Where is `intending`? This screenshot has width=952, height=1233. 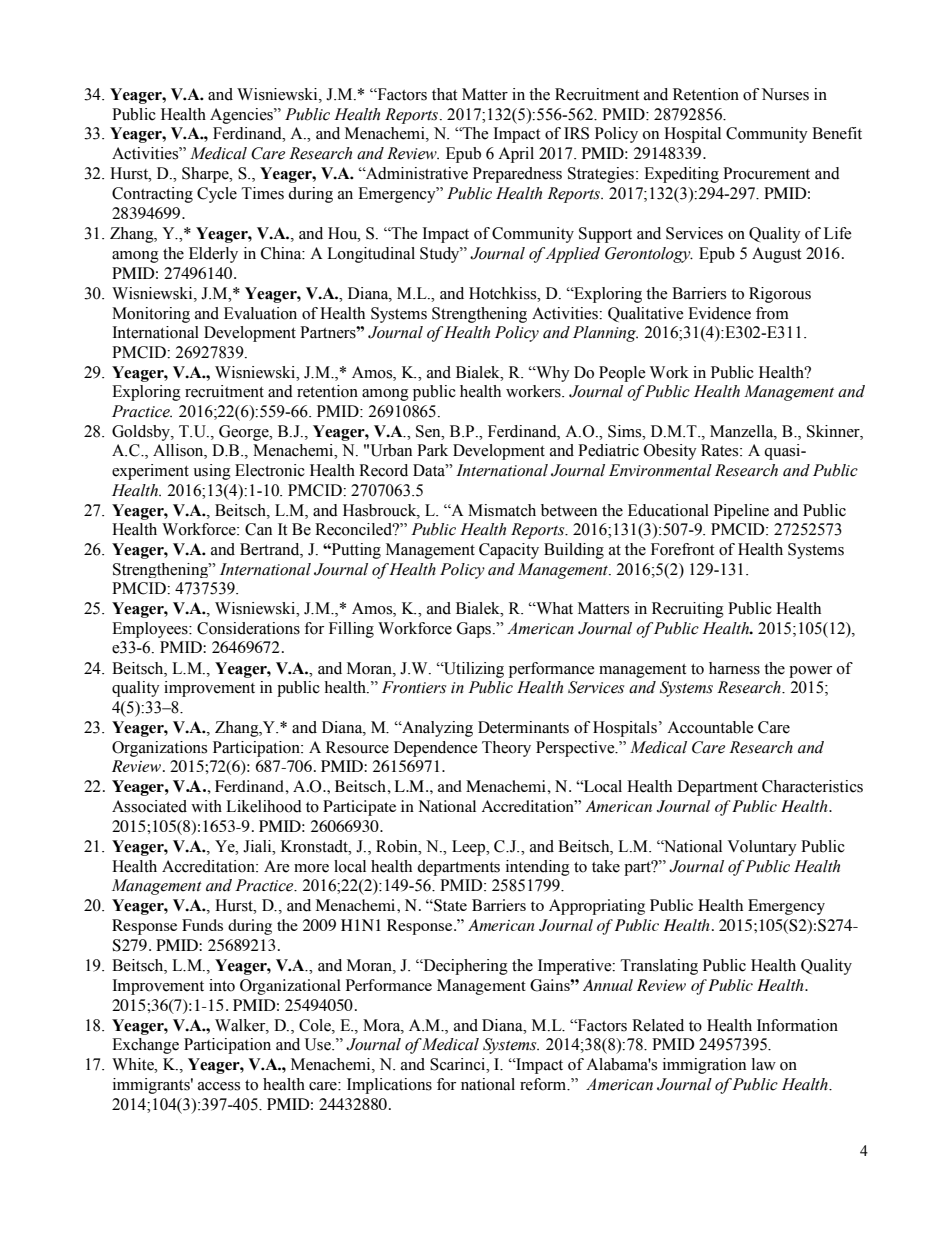
intending is located at coordinates (538, 868).
